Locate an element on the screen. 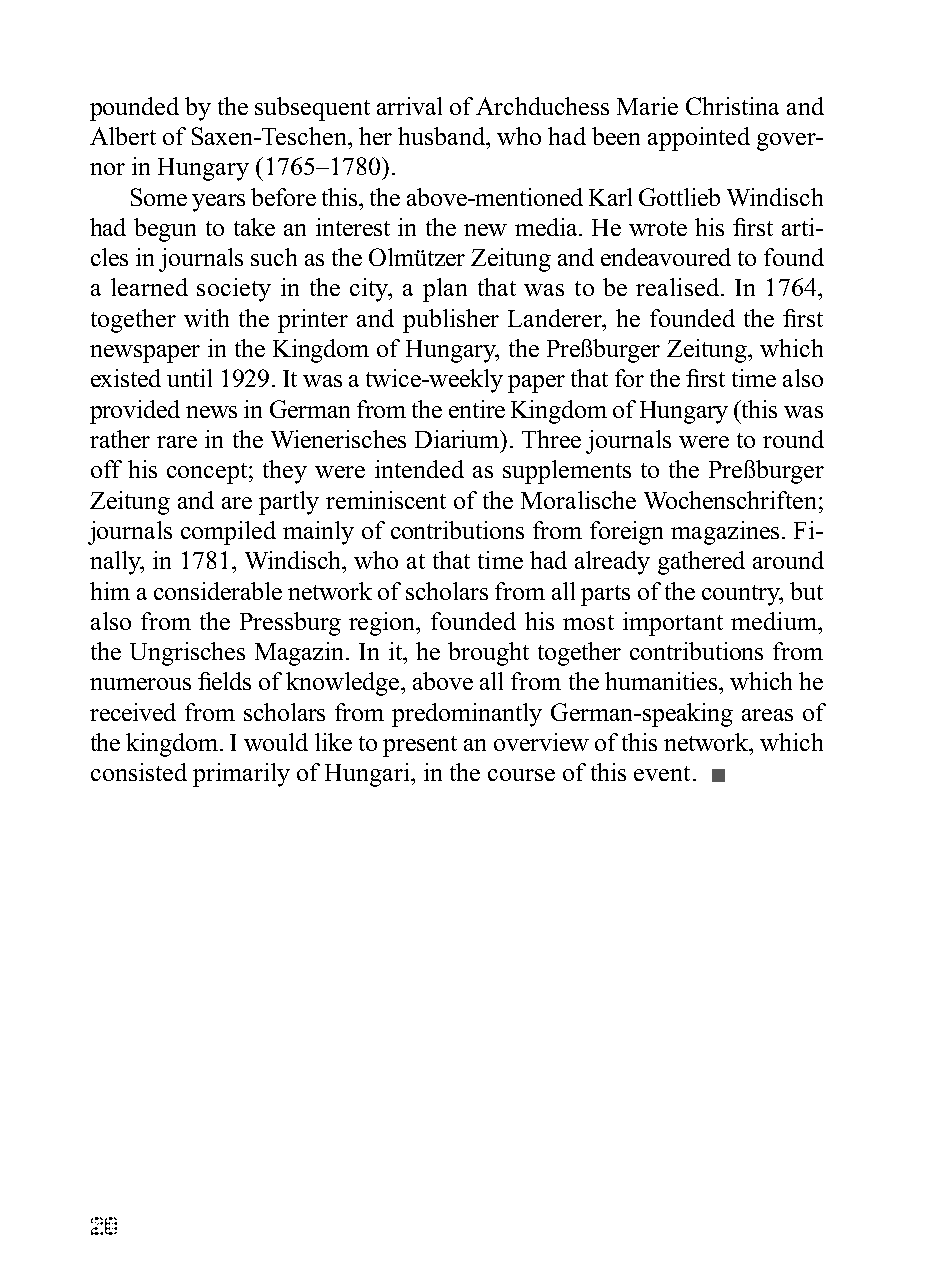 This screenshot has width=933, height=1288. rare is located at coordinates (177, 442).
